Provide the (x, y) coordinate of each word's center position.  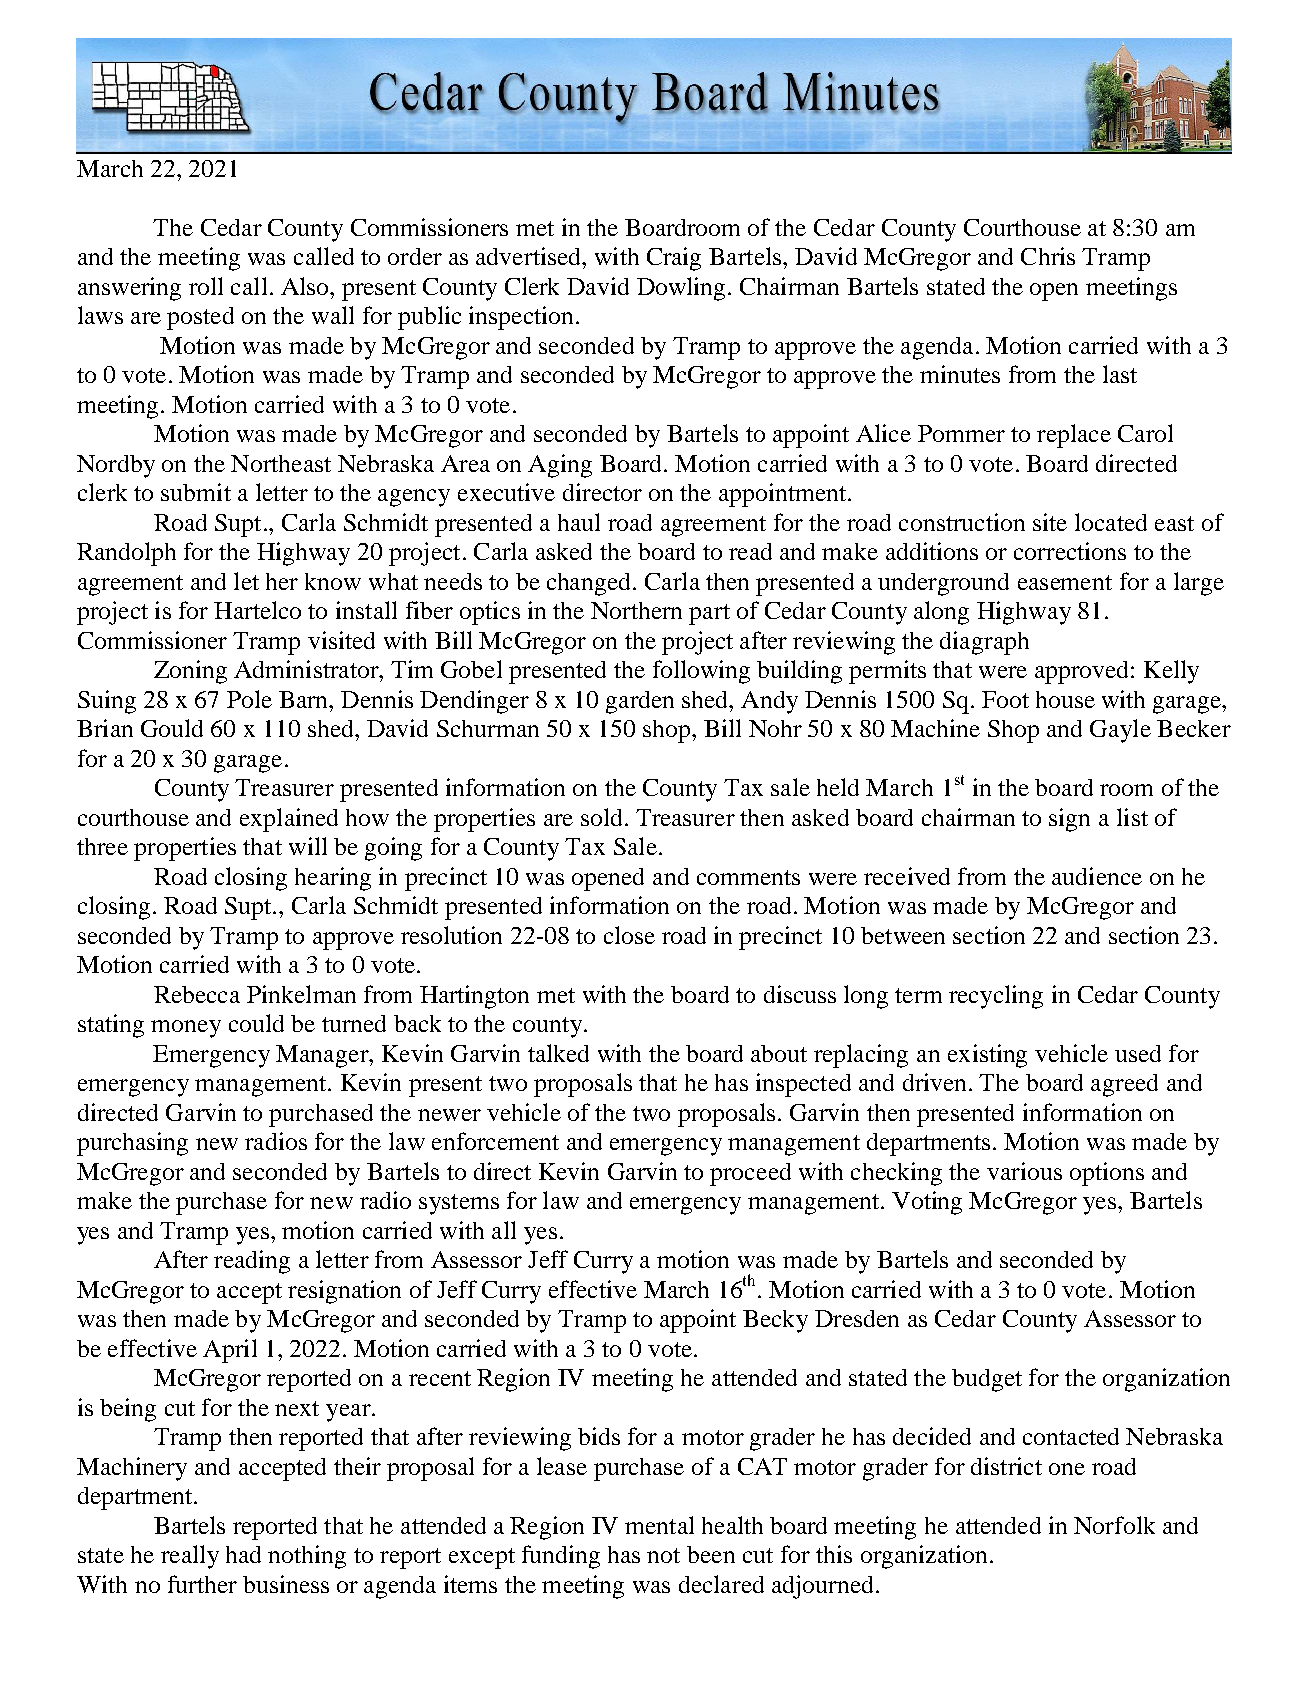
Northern (636, 610)
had (243, 1554)
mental (659, 1525)
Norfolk (1114, 1525)
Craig (674, 259)
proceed (750, 1174)
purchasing (132, 1144)
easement (1065, 582)
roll (206, 286)
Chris (1048, 256)
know (333, 581)
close (629, 935)
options (1107, 1174)
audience (1097, 876)
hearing (333, 879)
